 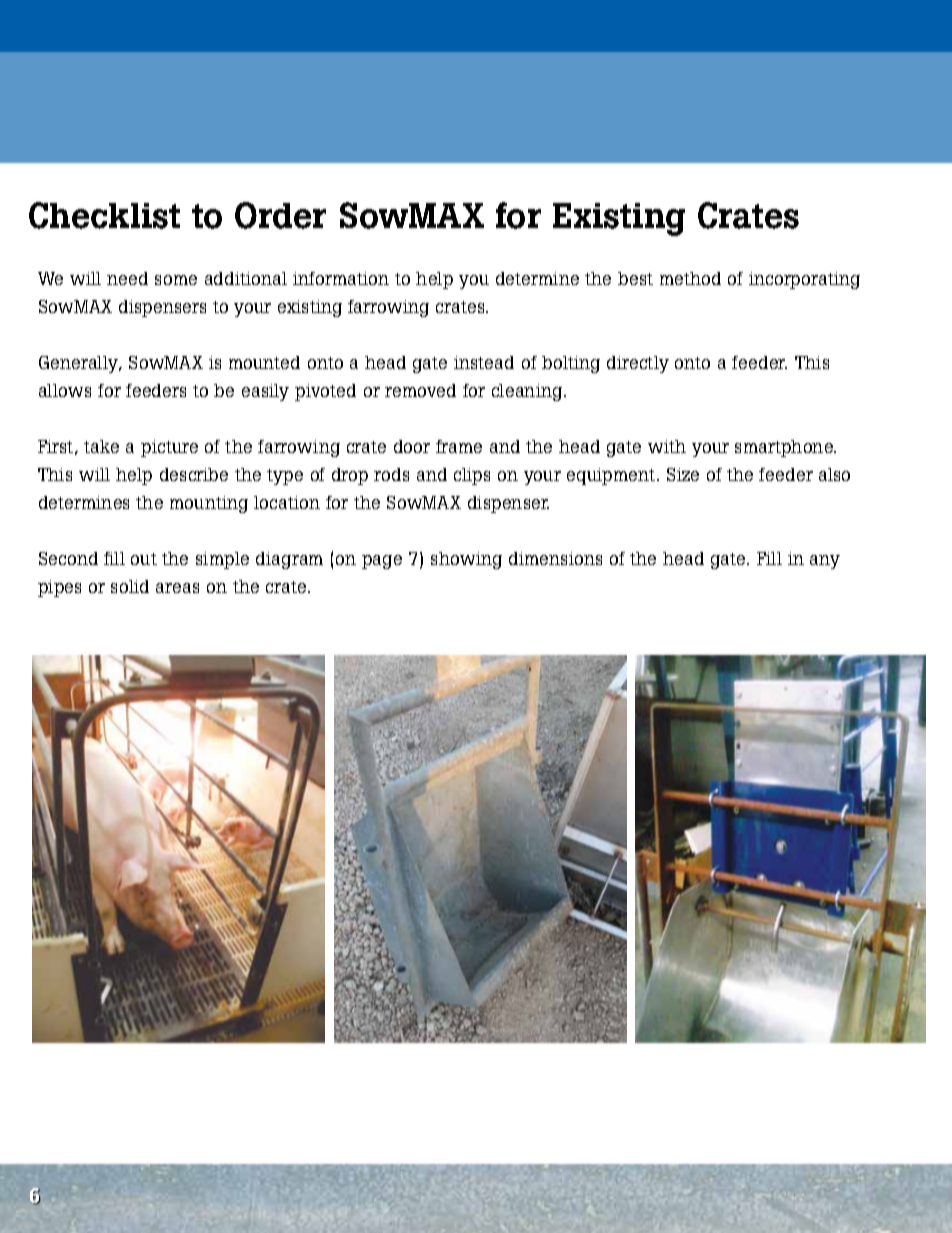 What do you see at coordinates (459, 446) in the screenshot?
I see `frame` at bounding box center [459, 446].
